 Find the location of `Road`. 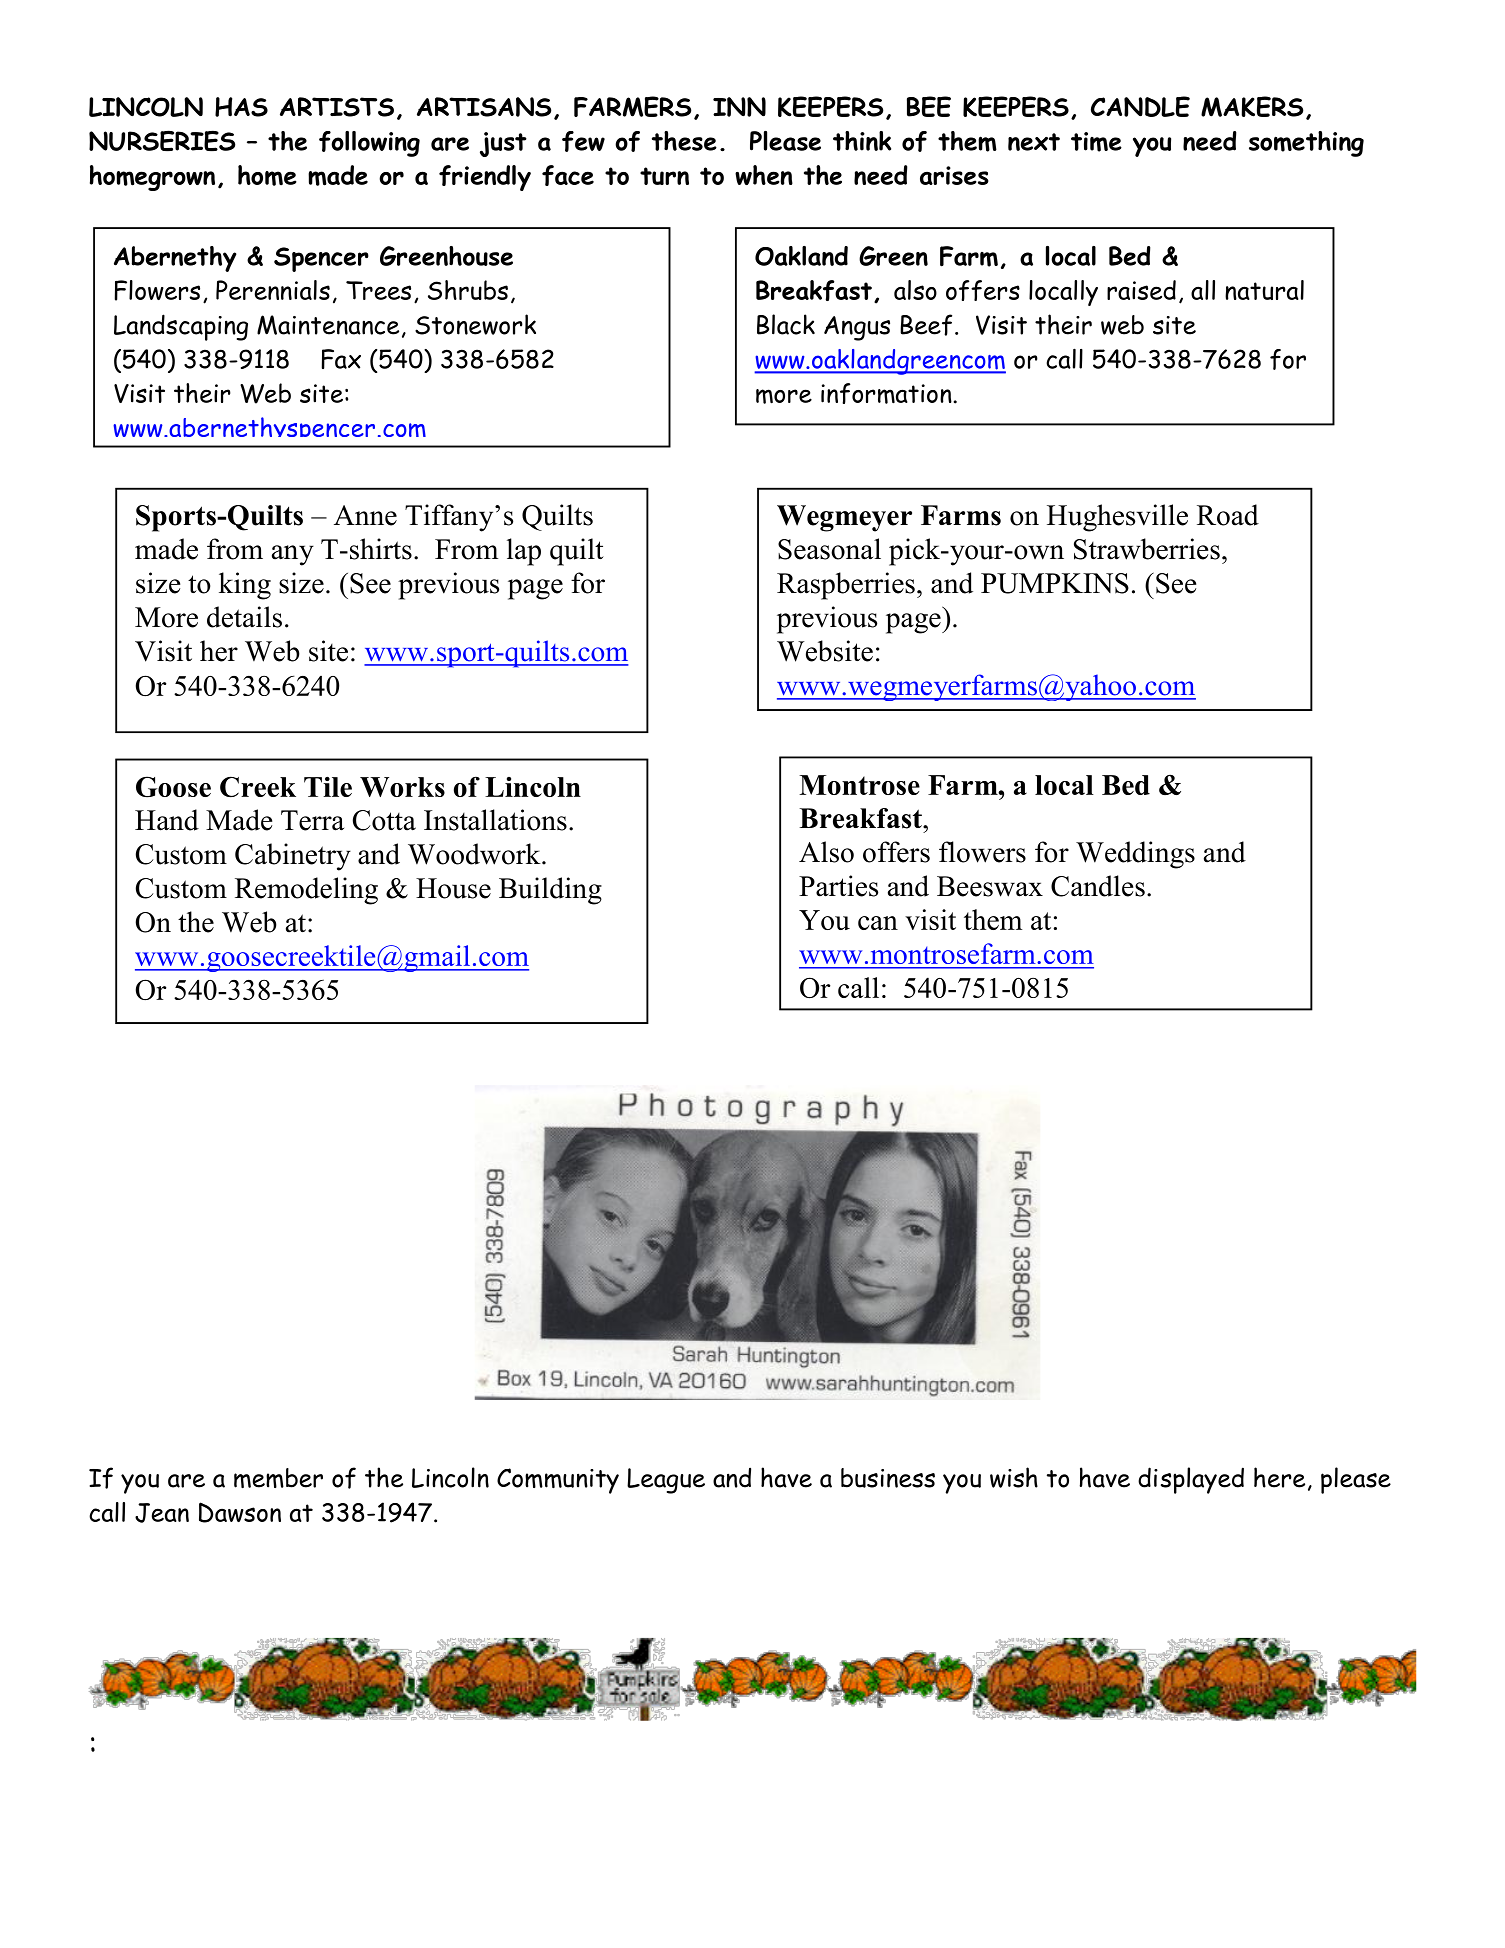

Road is located at coordinates (1228, 515).
